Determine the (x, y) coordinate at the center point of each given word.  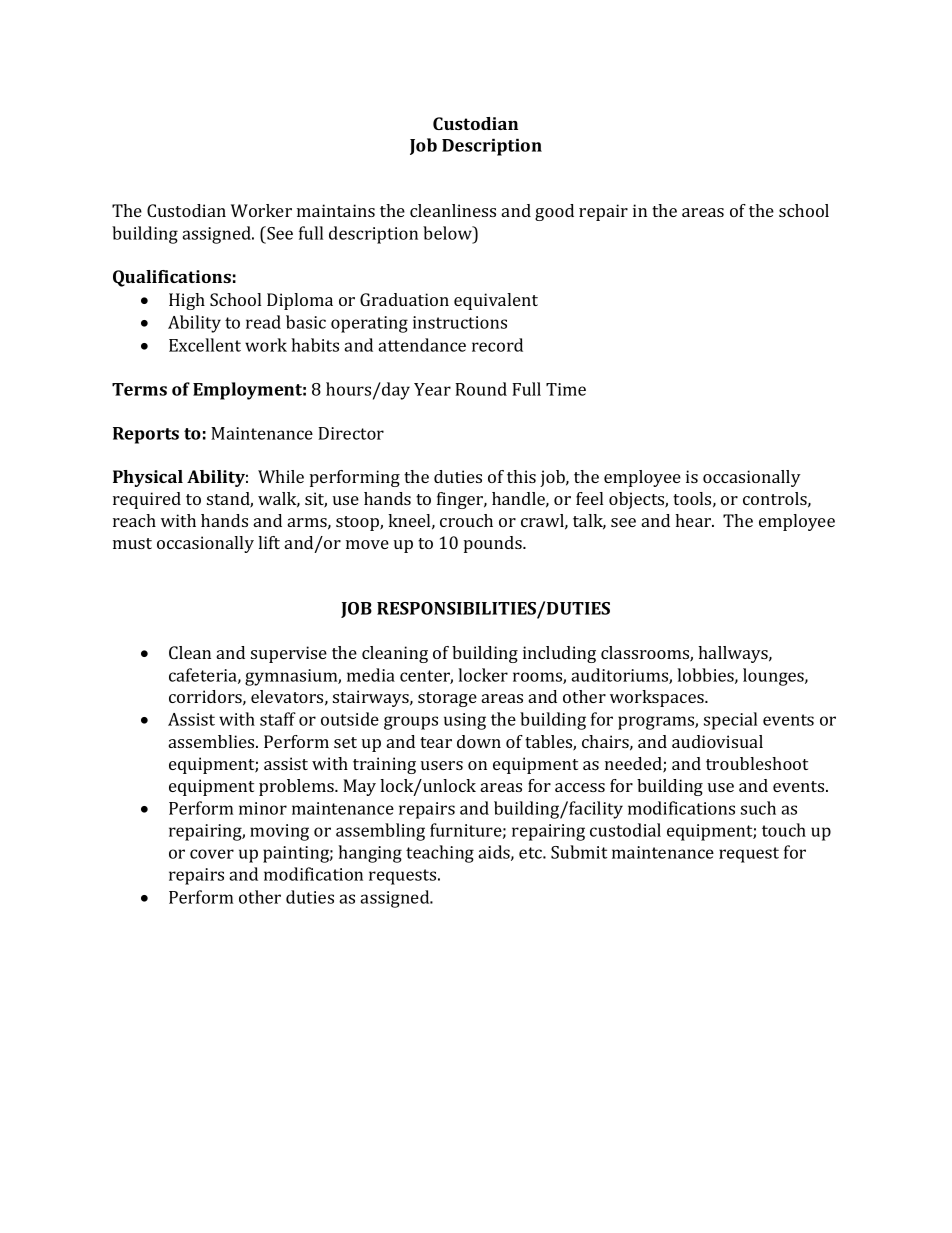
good (554, 212)
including (559, 654)
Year (432, 389)
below (448, 233)
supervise (289, 654)
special (730, 721)
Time (566, 389)
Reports (146, 435)
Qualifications (172, 278)
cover (212, 854)
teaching (440, 854)
